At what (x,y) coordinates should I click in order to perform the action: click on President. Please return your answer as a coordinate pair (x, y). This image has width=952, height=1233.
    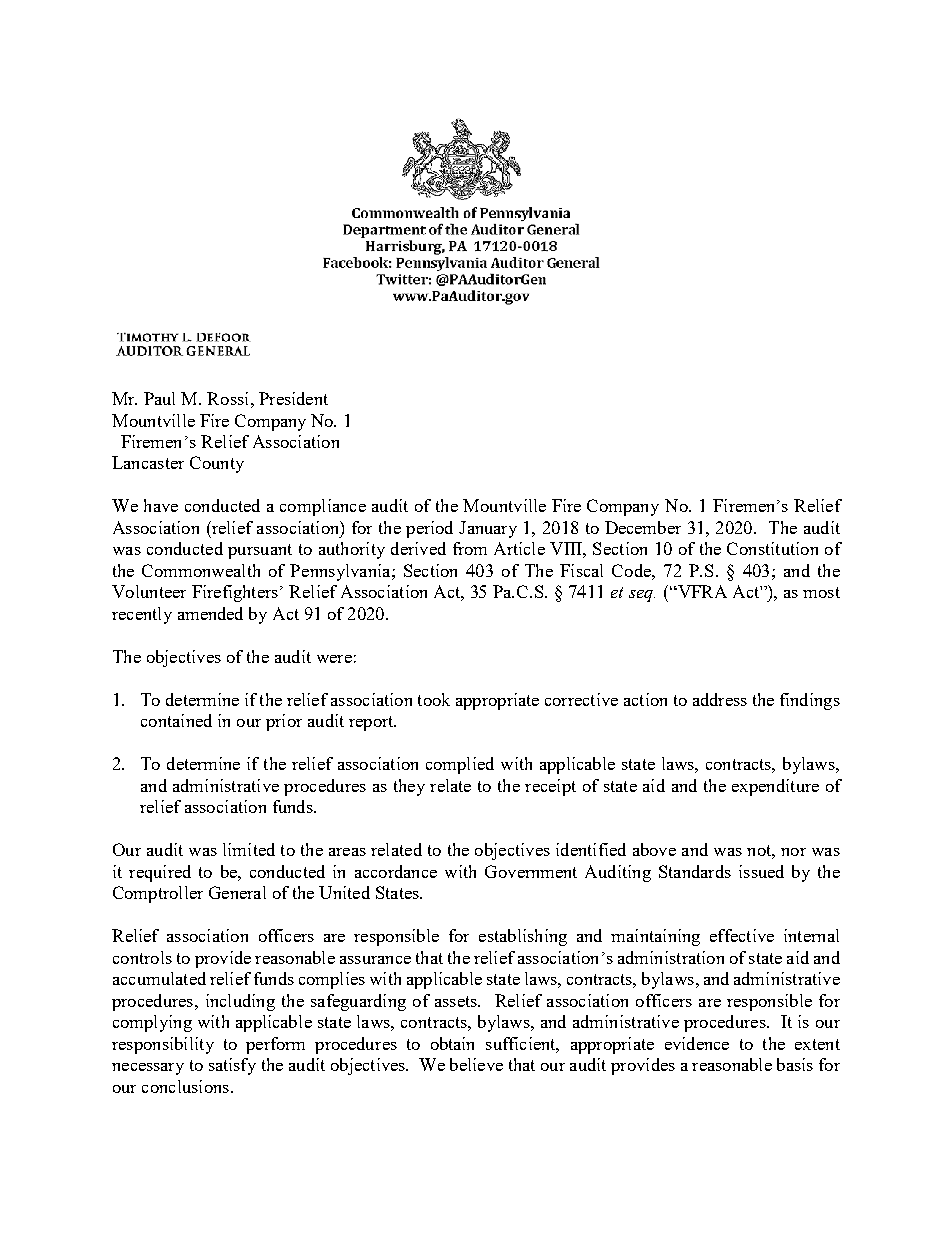
    Looking at the image, I should click on (293, 398).
